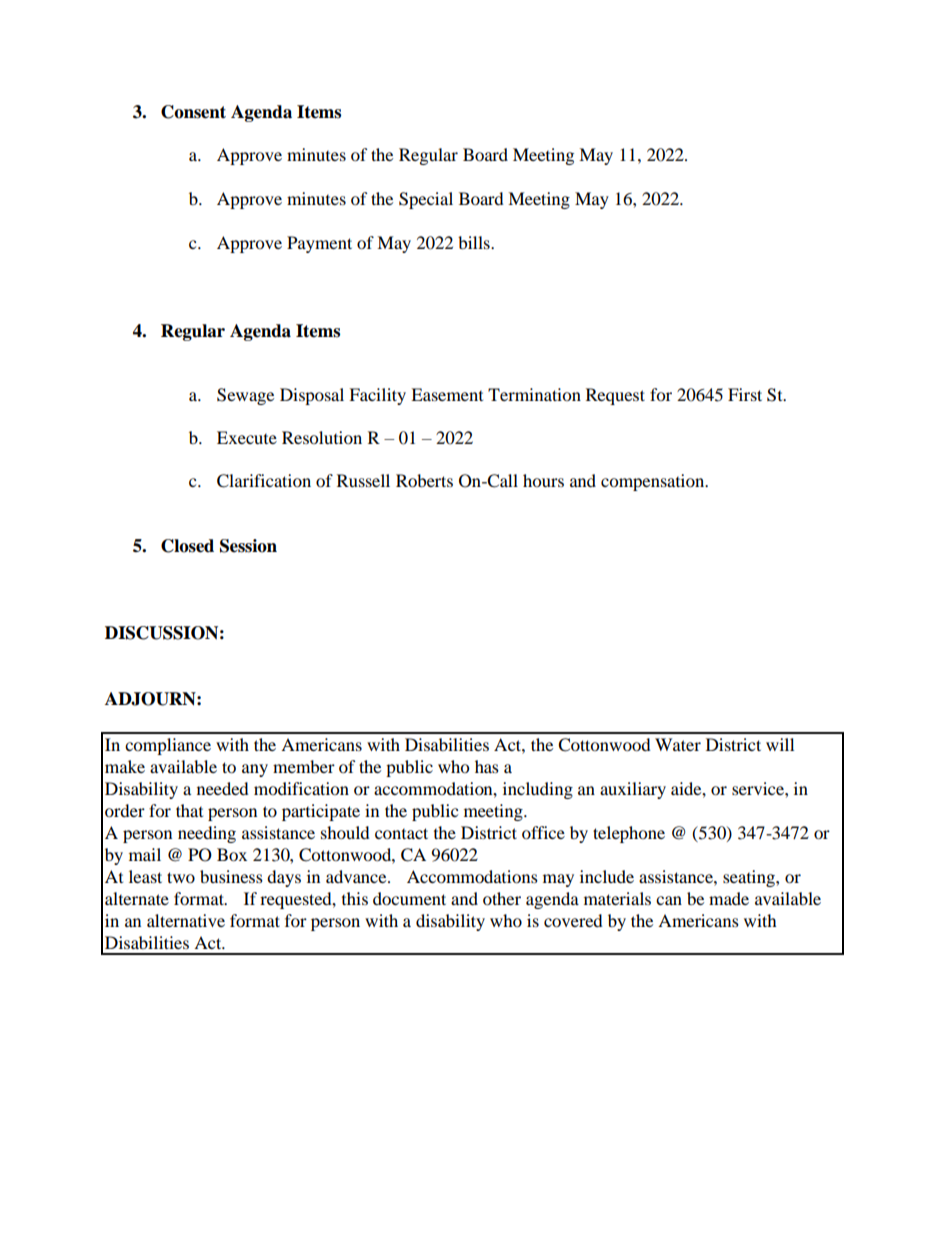 The width and height of the page is (952, 1233). Describe the element at coordinates (424, 480) in the page. I see `Roberts` at that location.
